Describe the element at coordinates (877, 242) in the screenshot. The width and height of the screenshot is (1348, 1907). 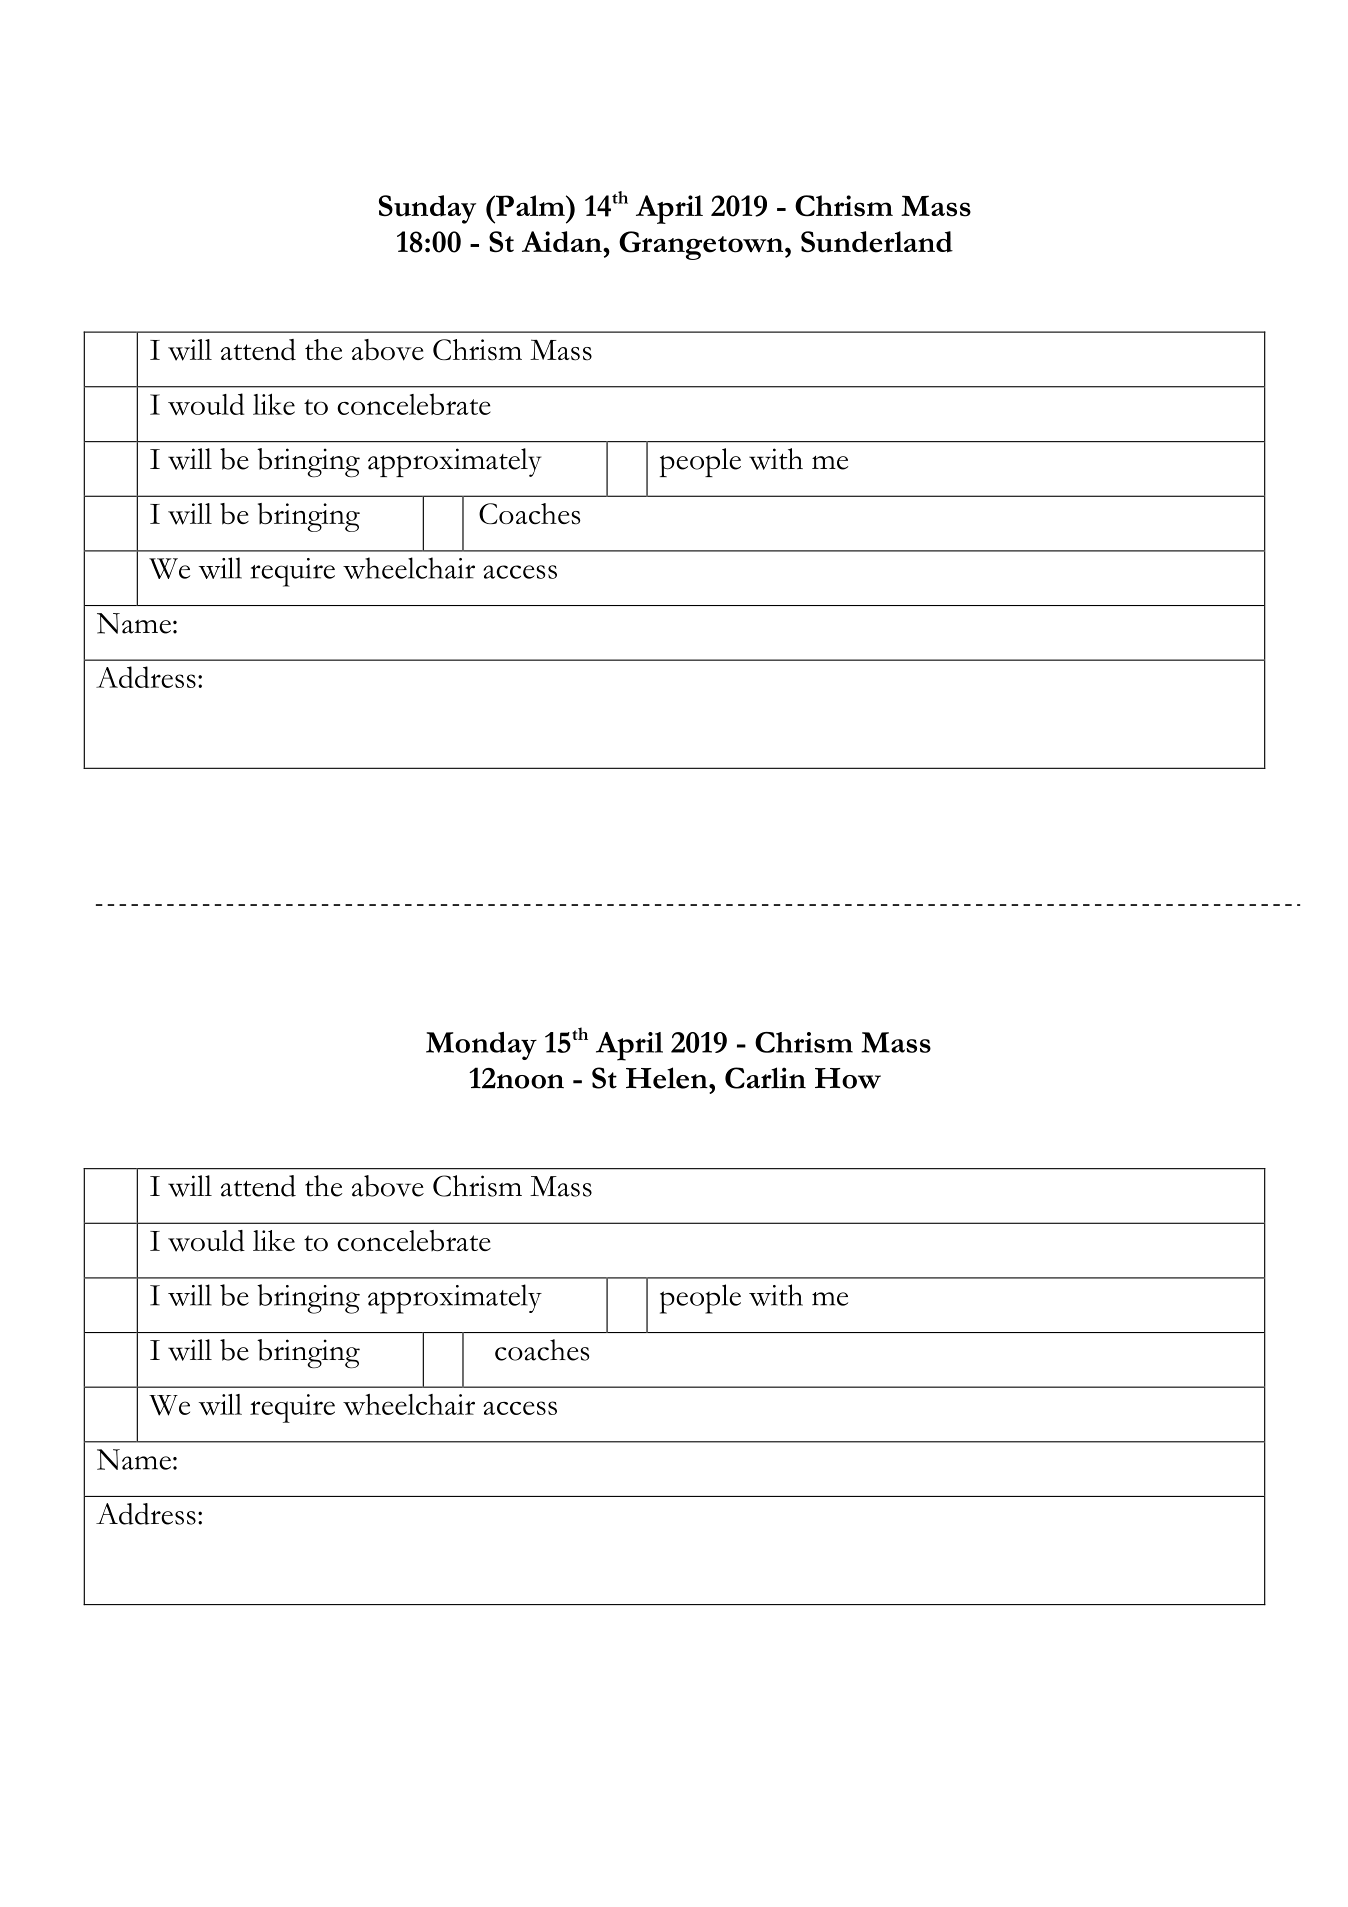
I see `Sunderland` at that location.
